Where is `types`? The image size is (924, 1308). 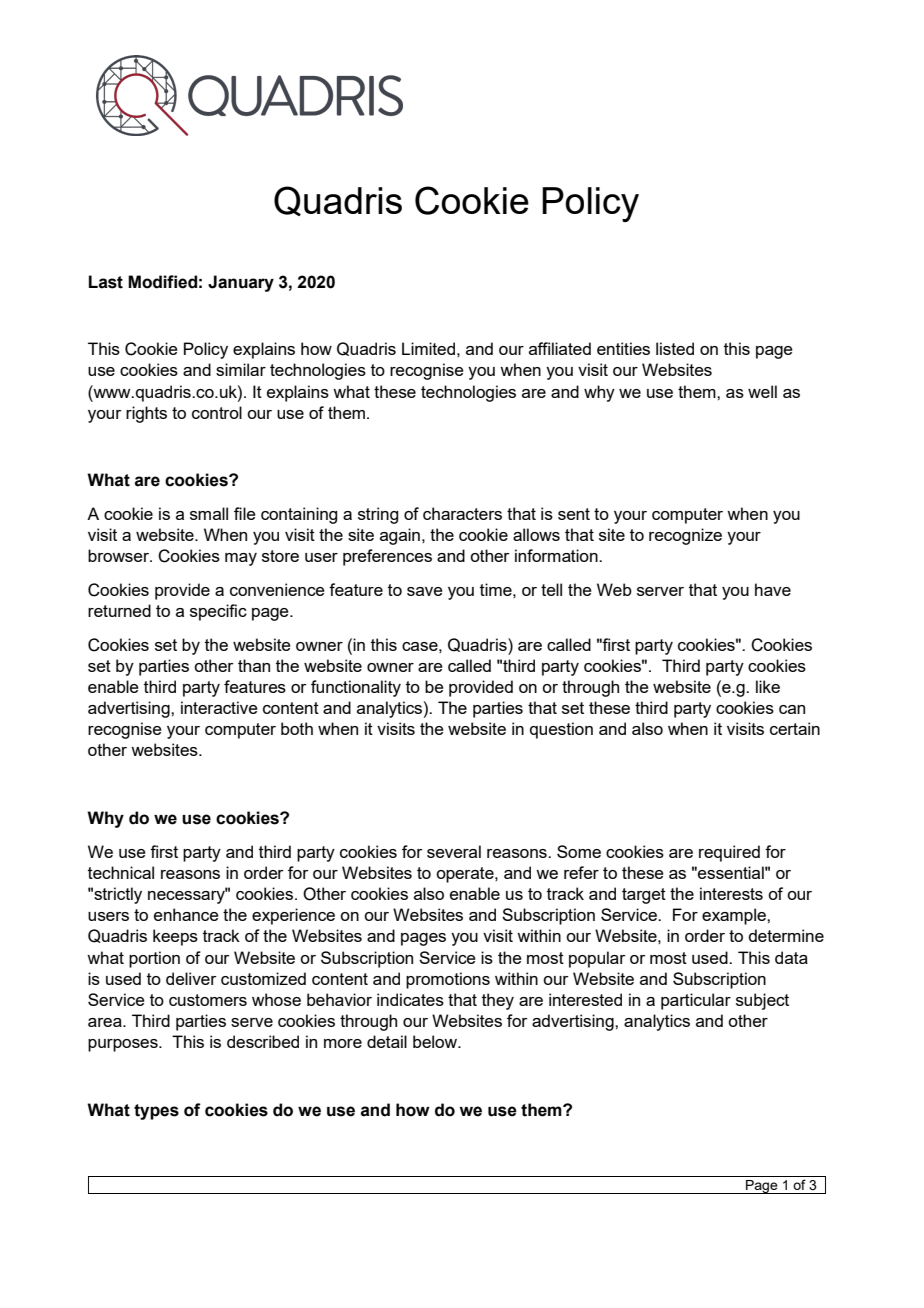
types is located at coordinates (156, 1112).
